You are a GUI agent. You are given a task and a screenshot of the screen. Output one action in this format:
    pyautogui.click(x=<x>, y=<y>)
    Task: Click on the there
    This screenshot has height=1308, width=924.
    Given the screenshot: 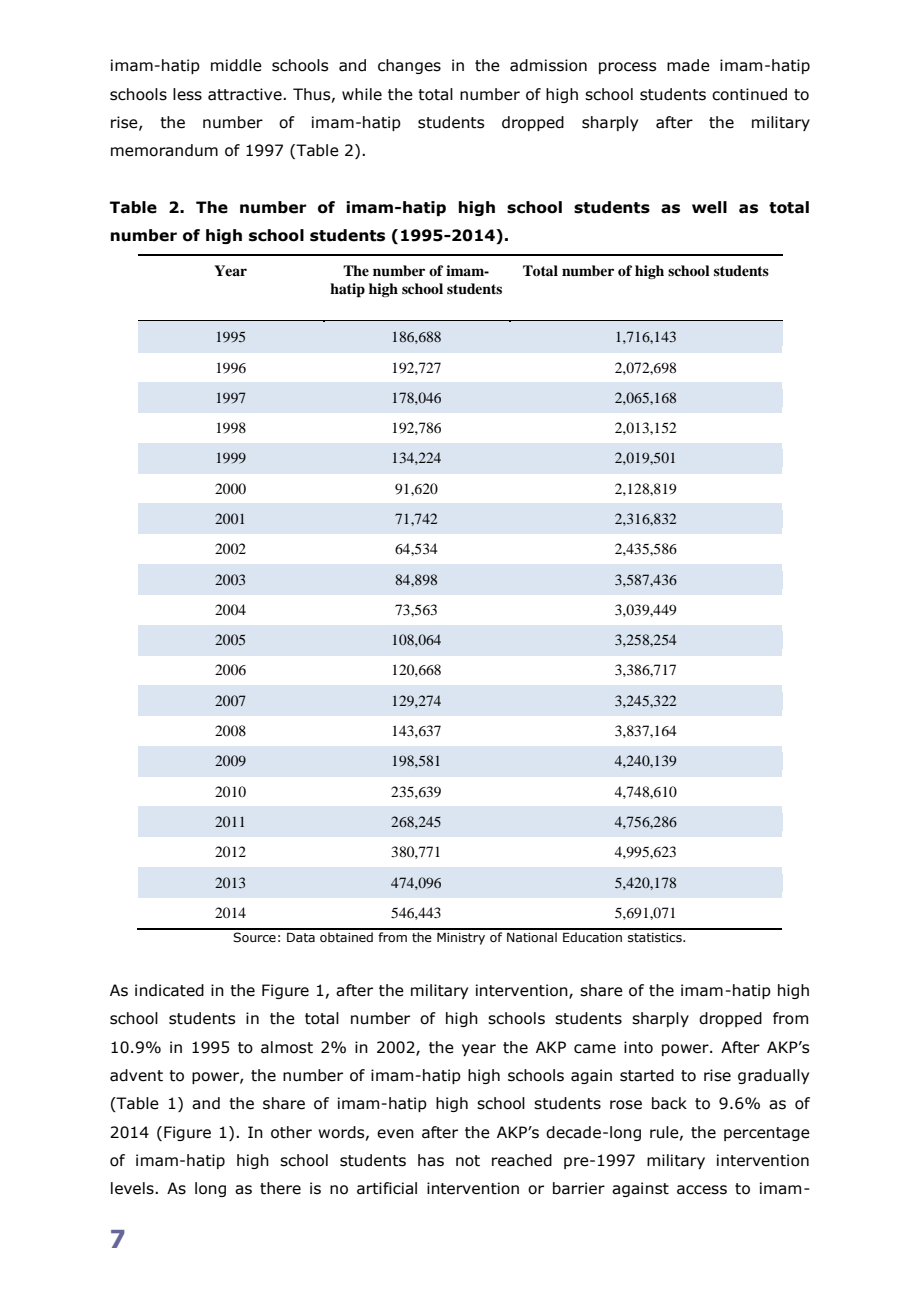 What is the action you would take?
    pyautogui.click(x=280, y=1188)
